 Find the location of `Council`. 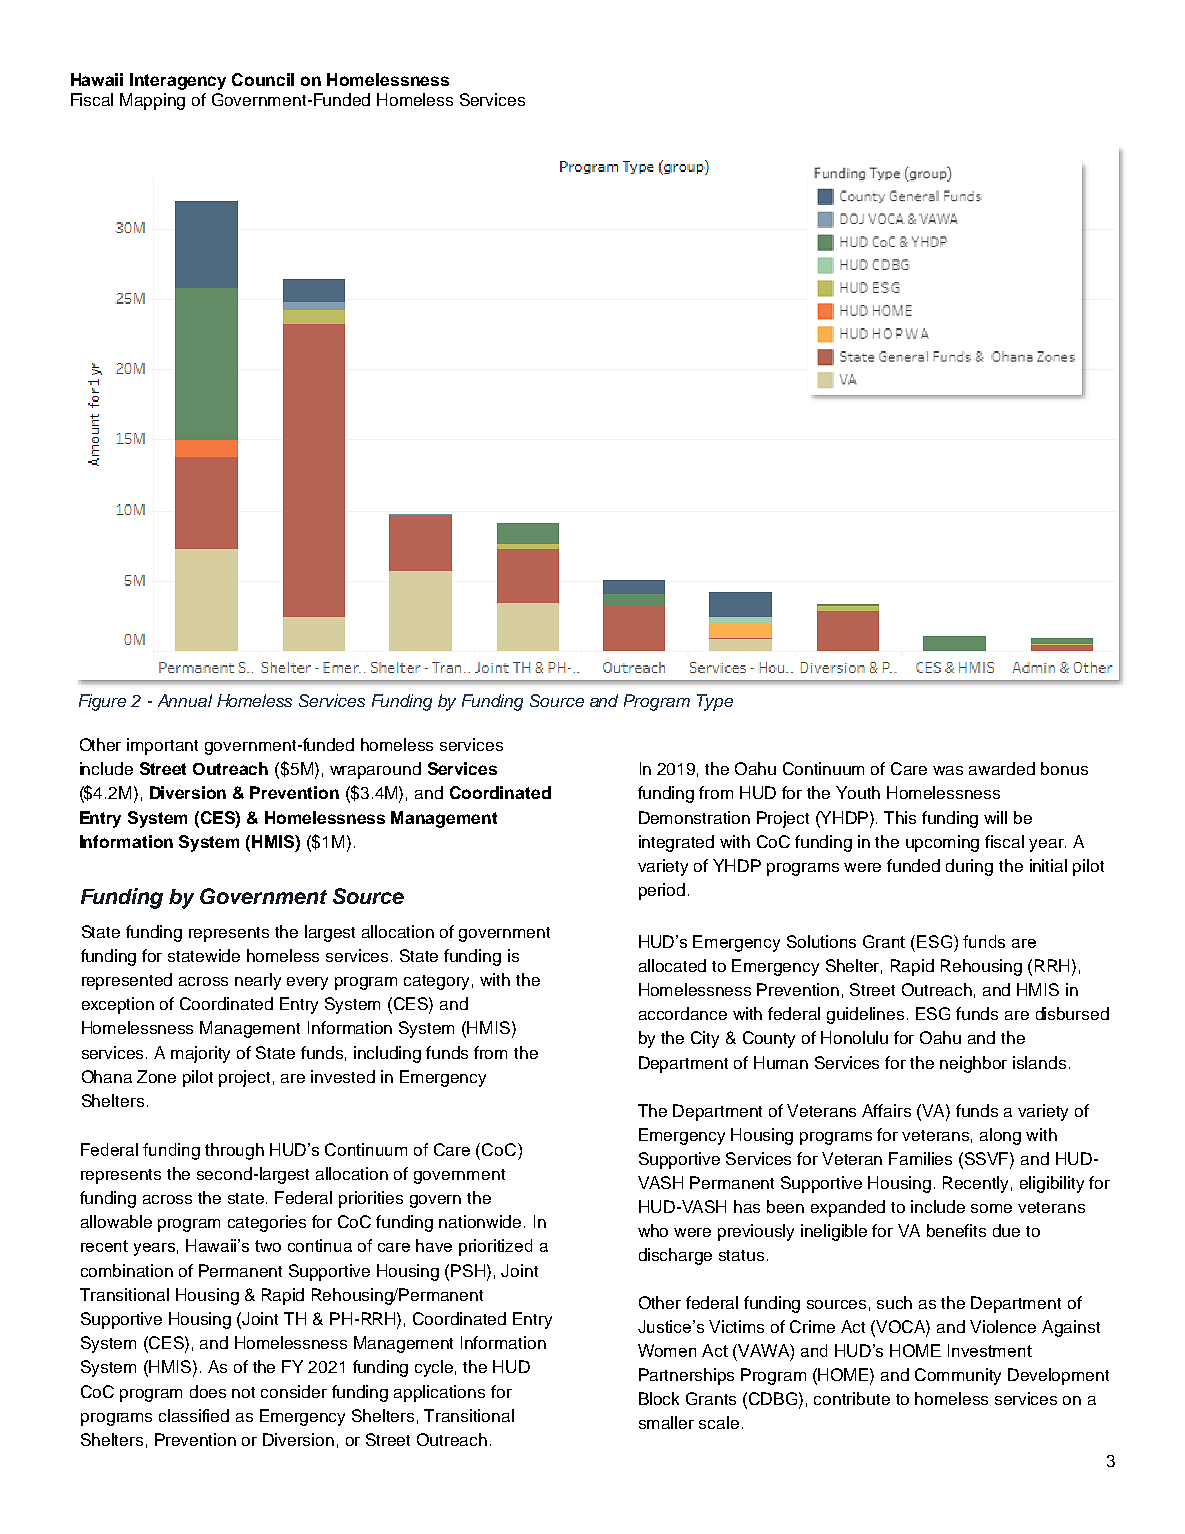

Council is located at coordinates (263, 79).
